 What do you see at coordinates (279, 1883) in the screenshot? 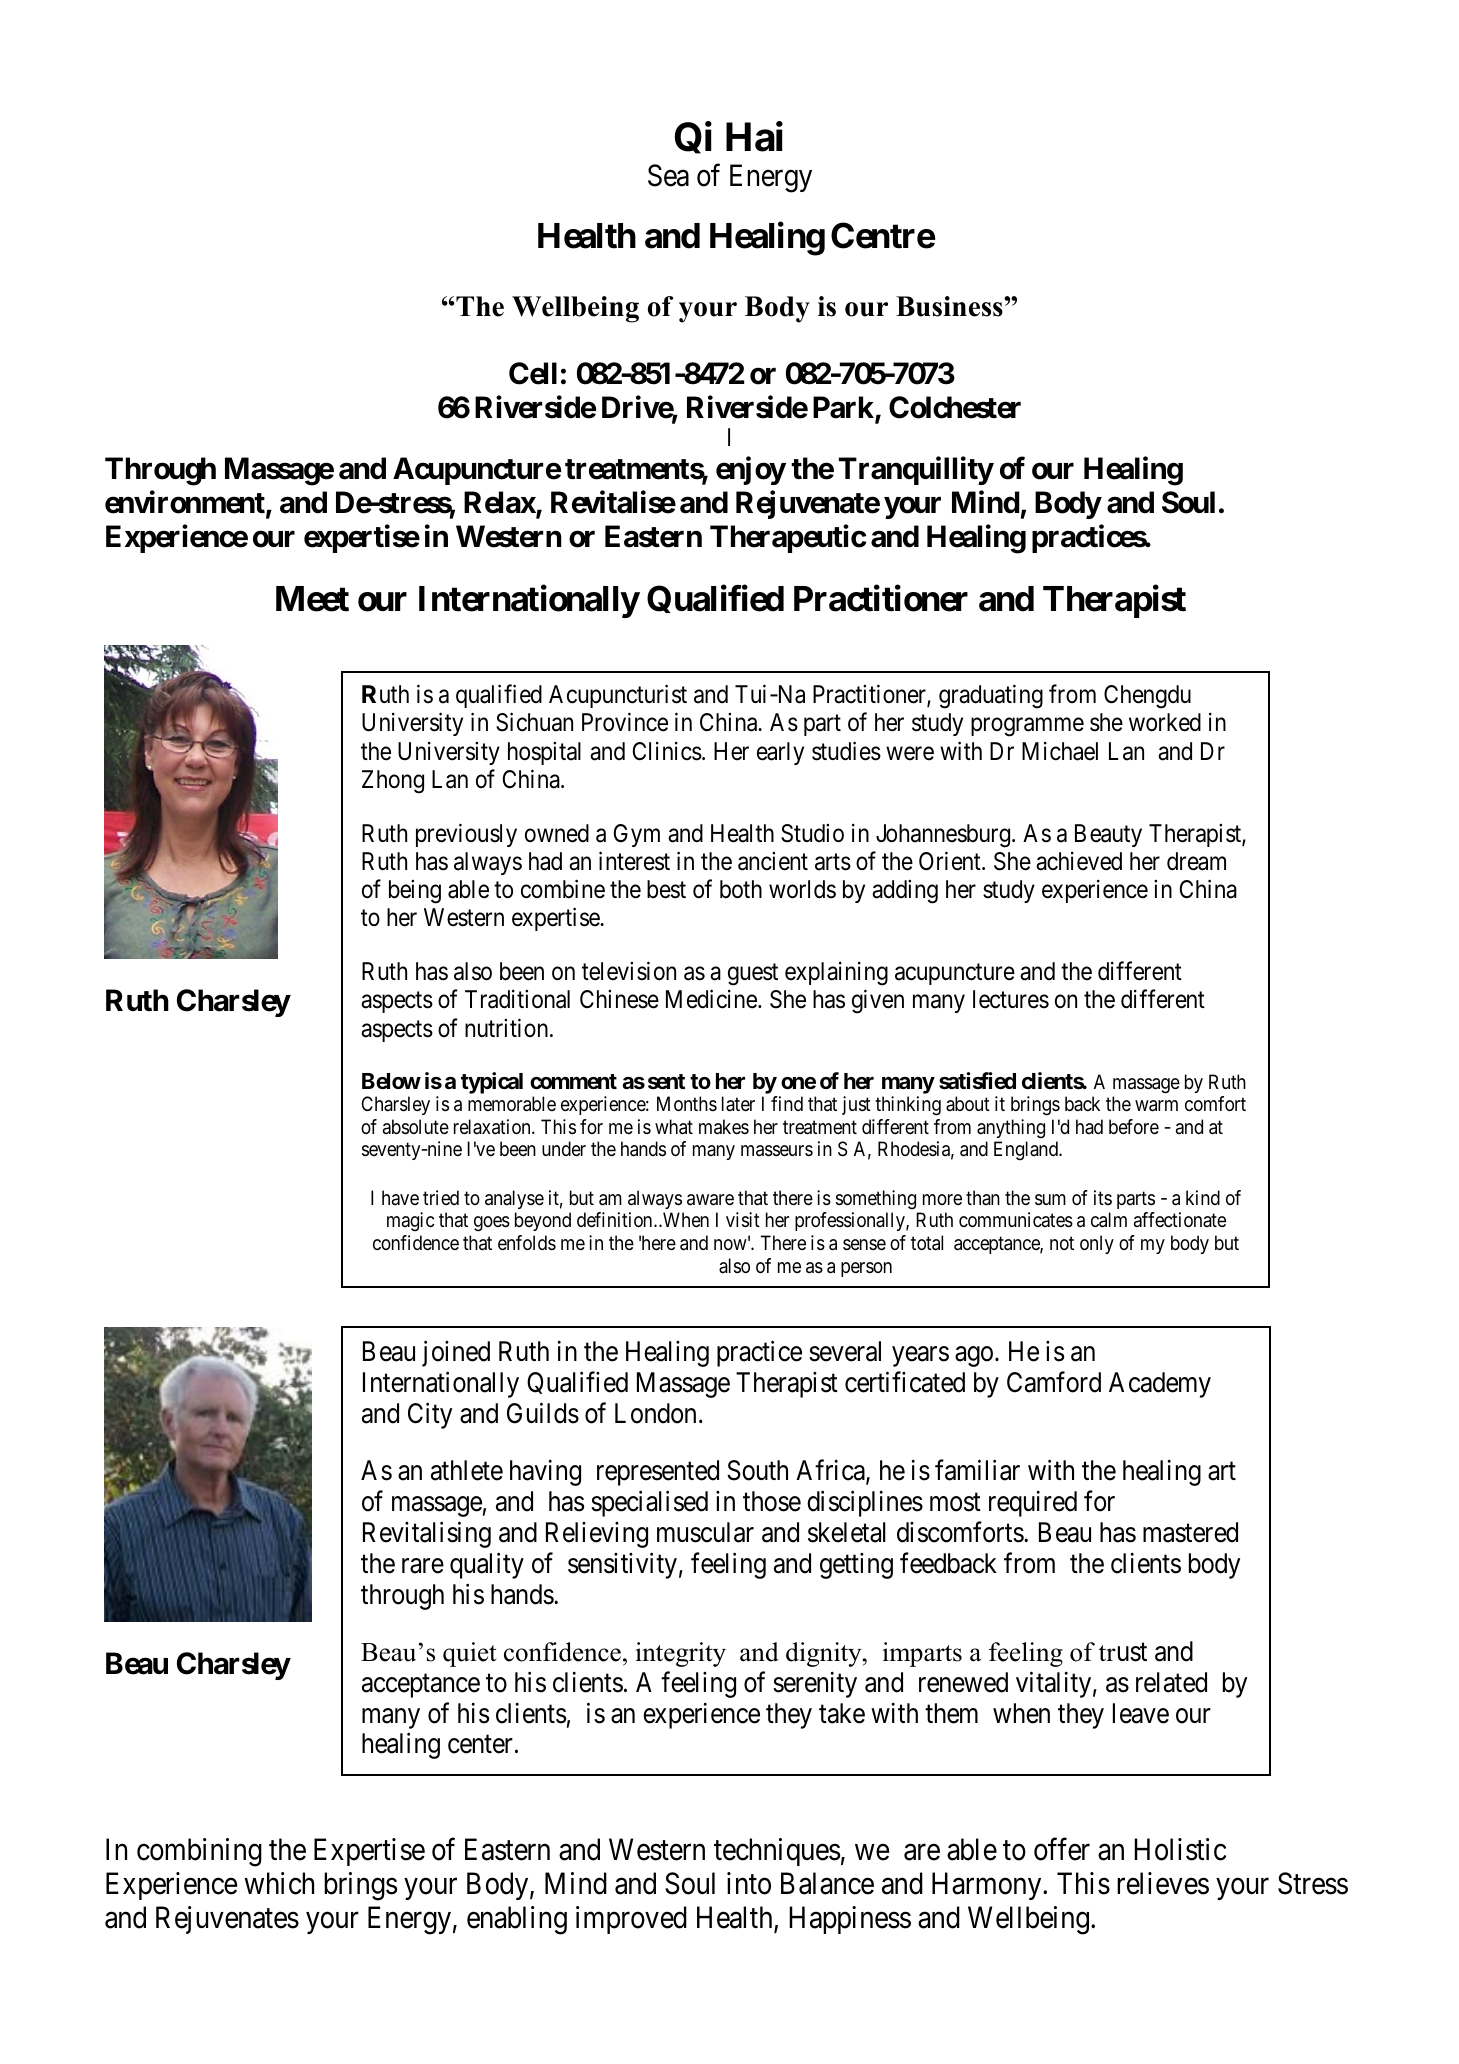
I see `which` at bounding box center [279, 1883].
